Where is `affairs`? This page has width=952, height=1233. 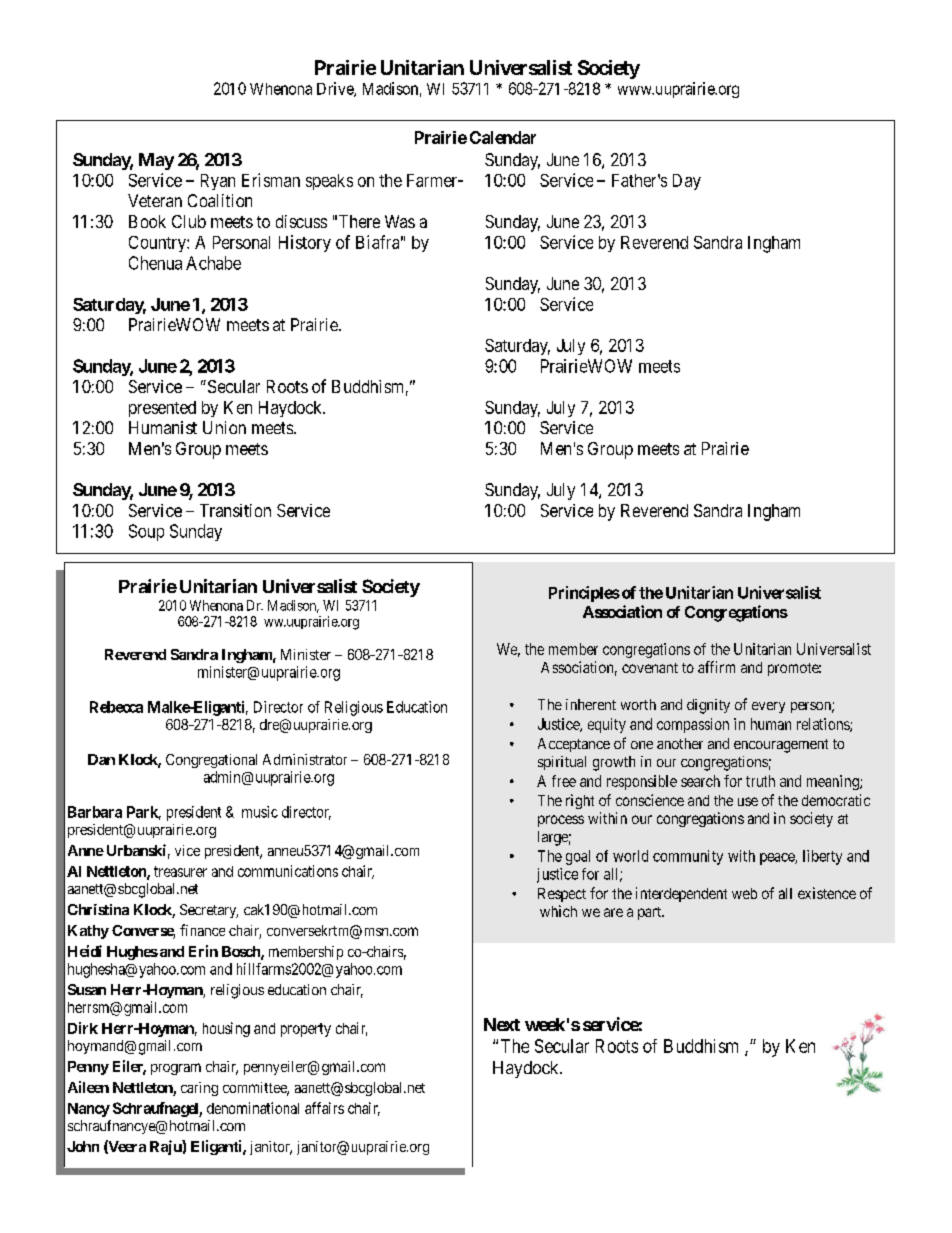 affairs is located at coordinates (324, 1108).
